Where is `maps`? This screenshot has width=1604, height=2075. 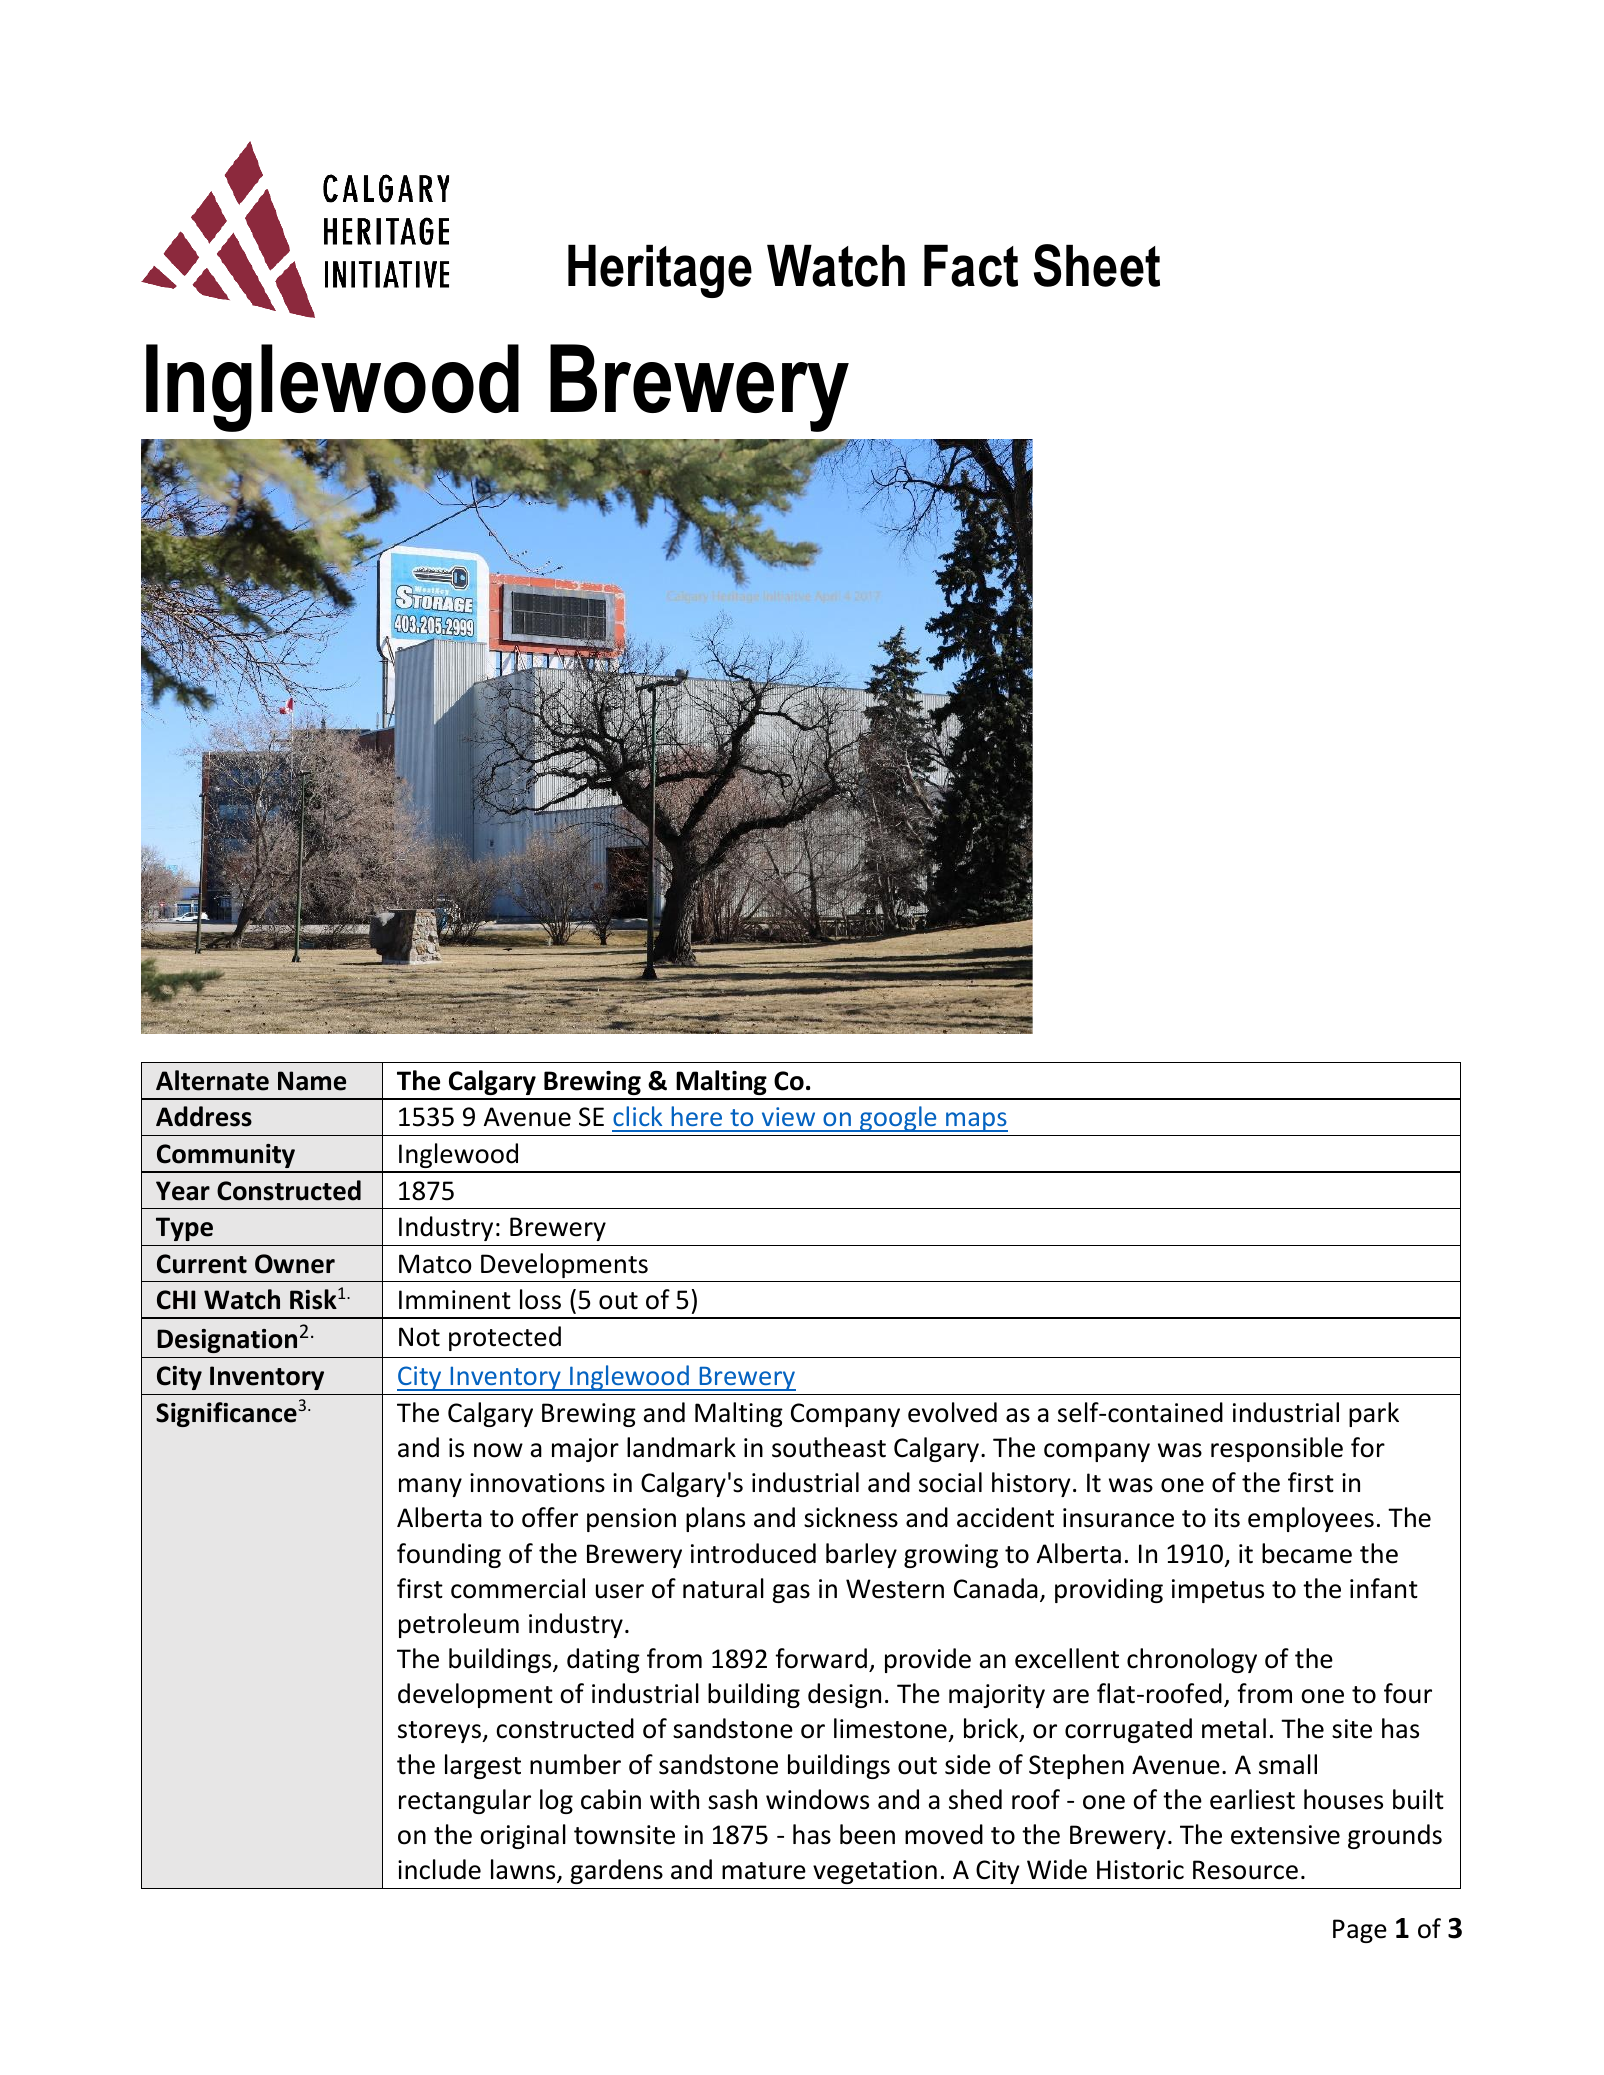
maps is located at coordinates (976, 1122).
